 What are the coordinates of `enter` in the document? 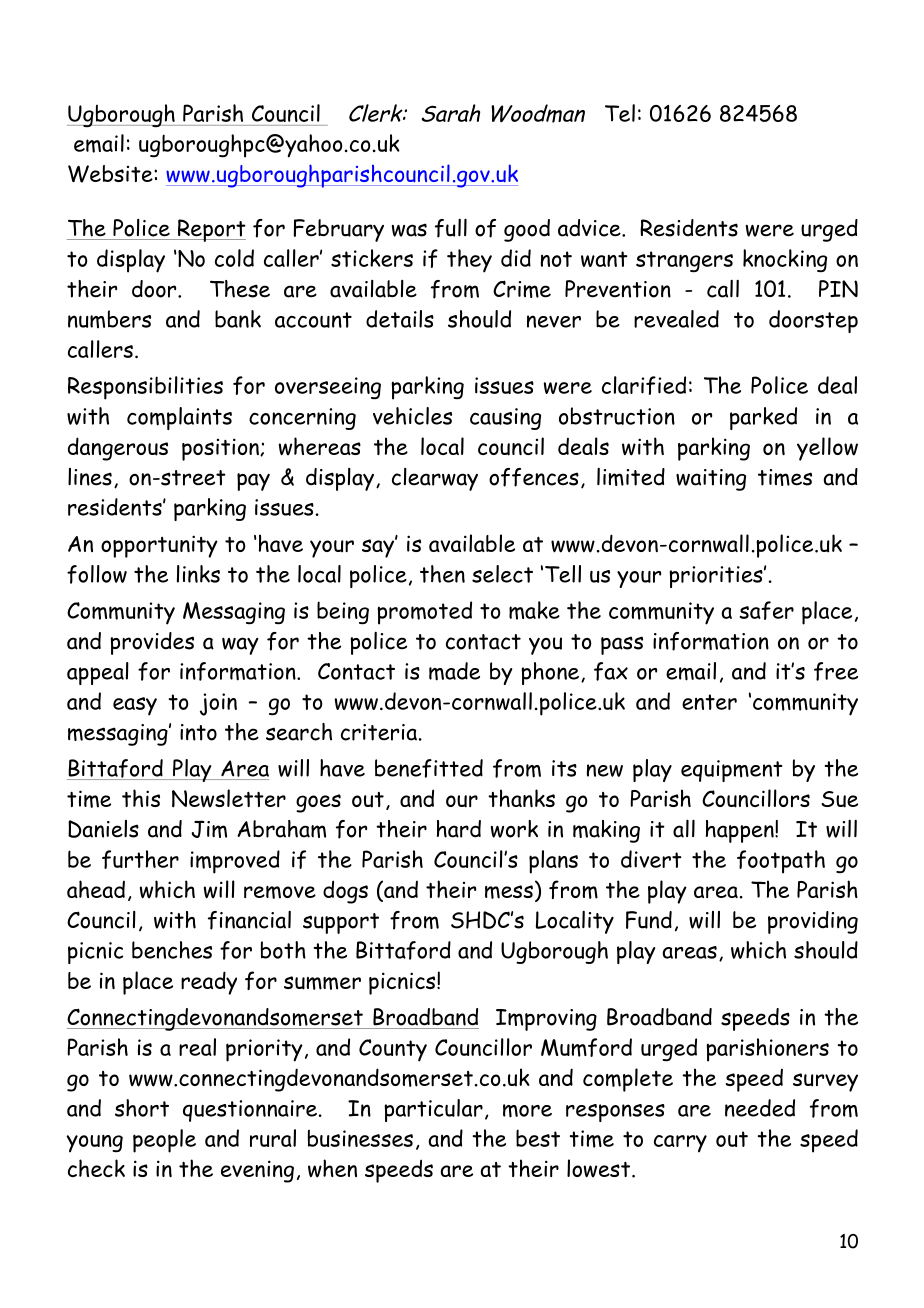 It's located at (709, 702).
